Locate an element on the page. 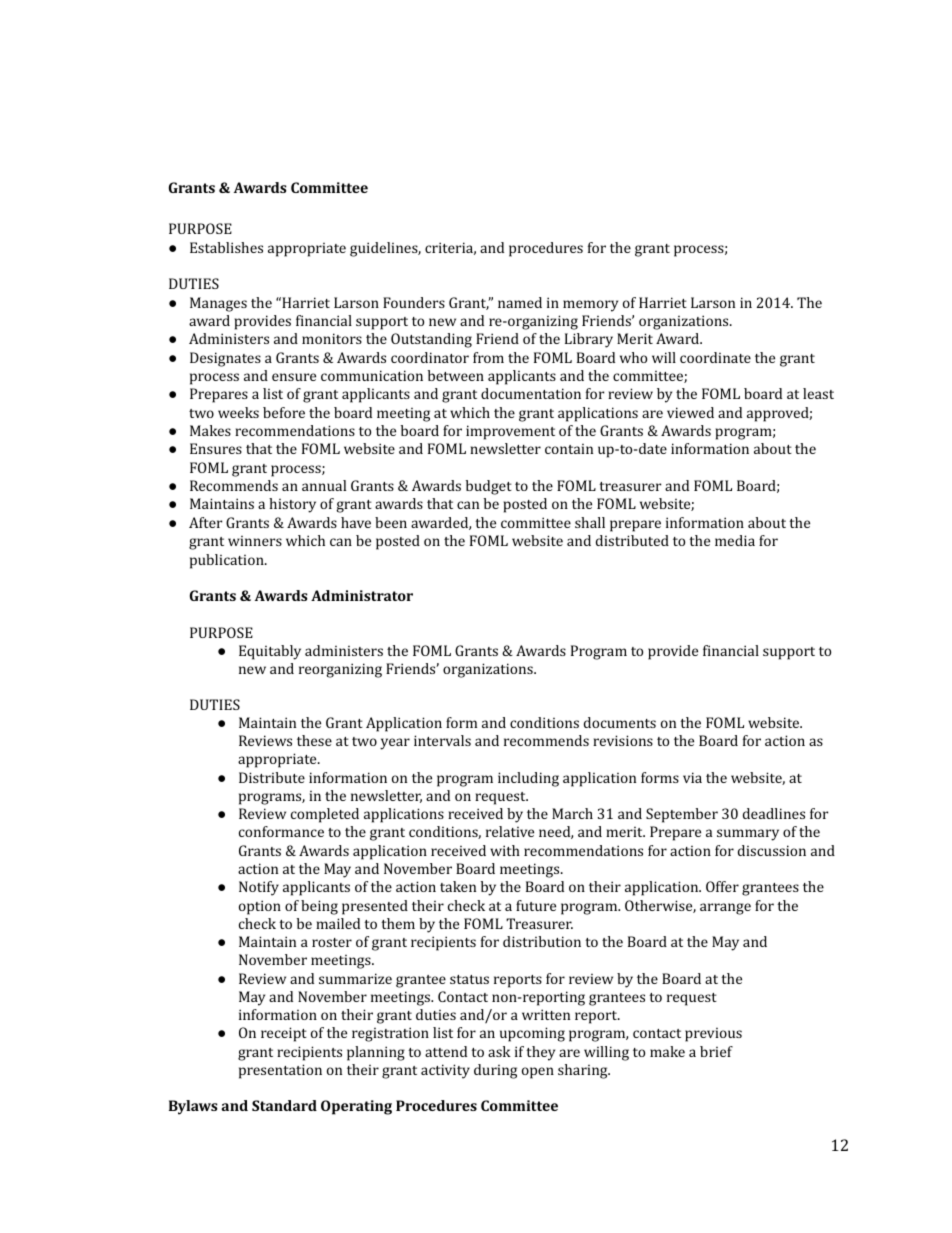 Image resolution: width=952 pixels, height=1233 pixels. relative is located at coordinates (510, 831).
